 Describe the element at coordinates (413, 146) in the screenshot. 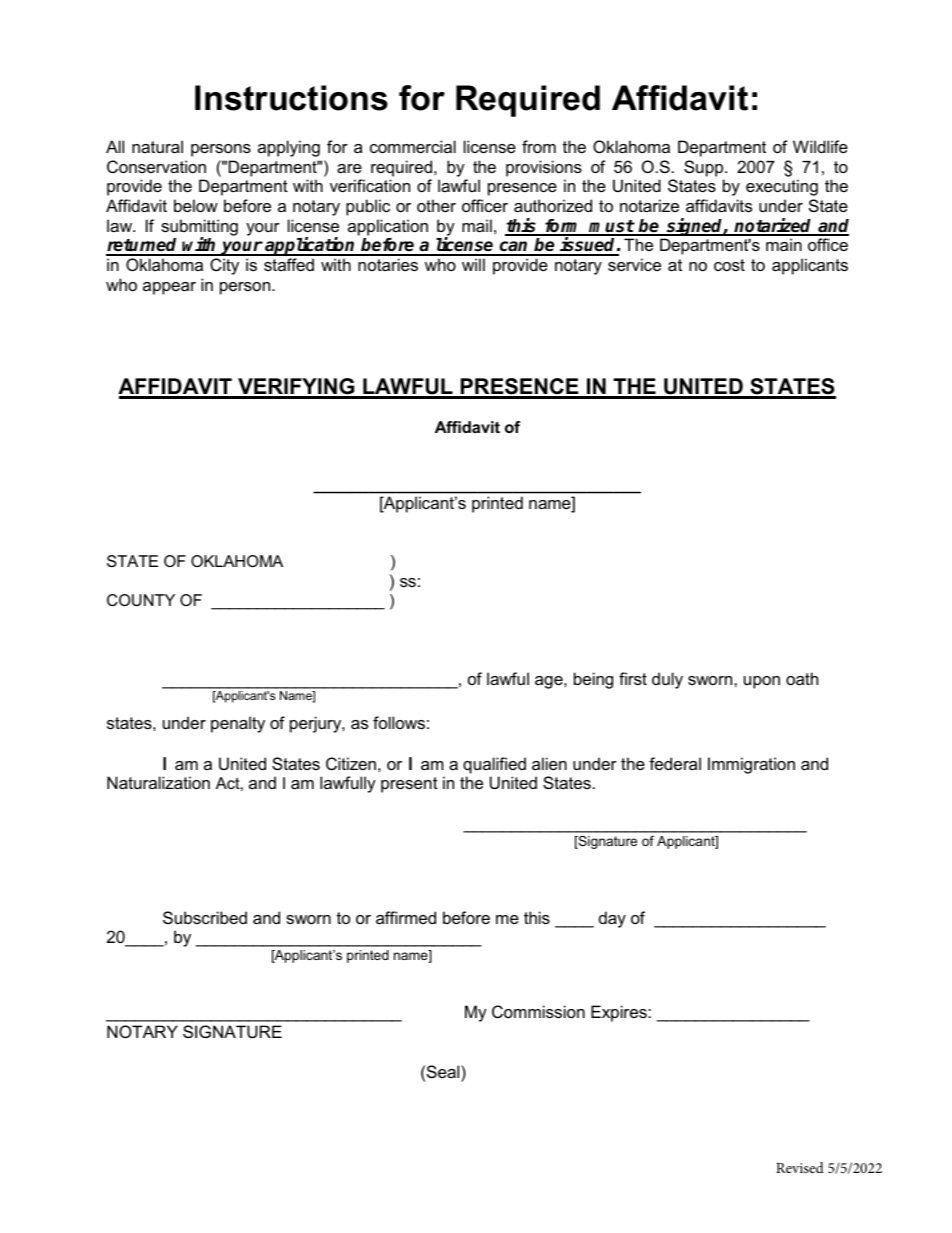

I see `commercial` at that location.
